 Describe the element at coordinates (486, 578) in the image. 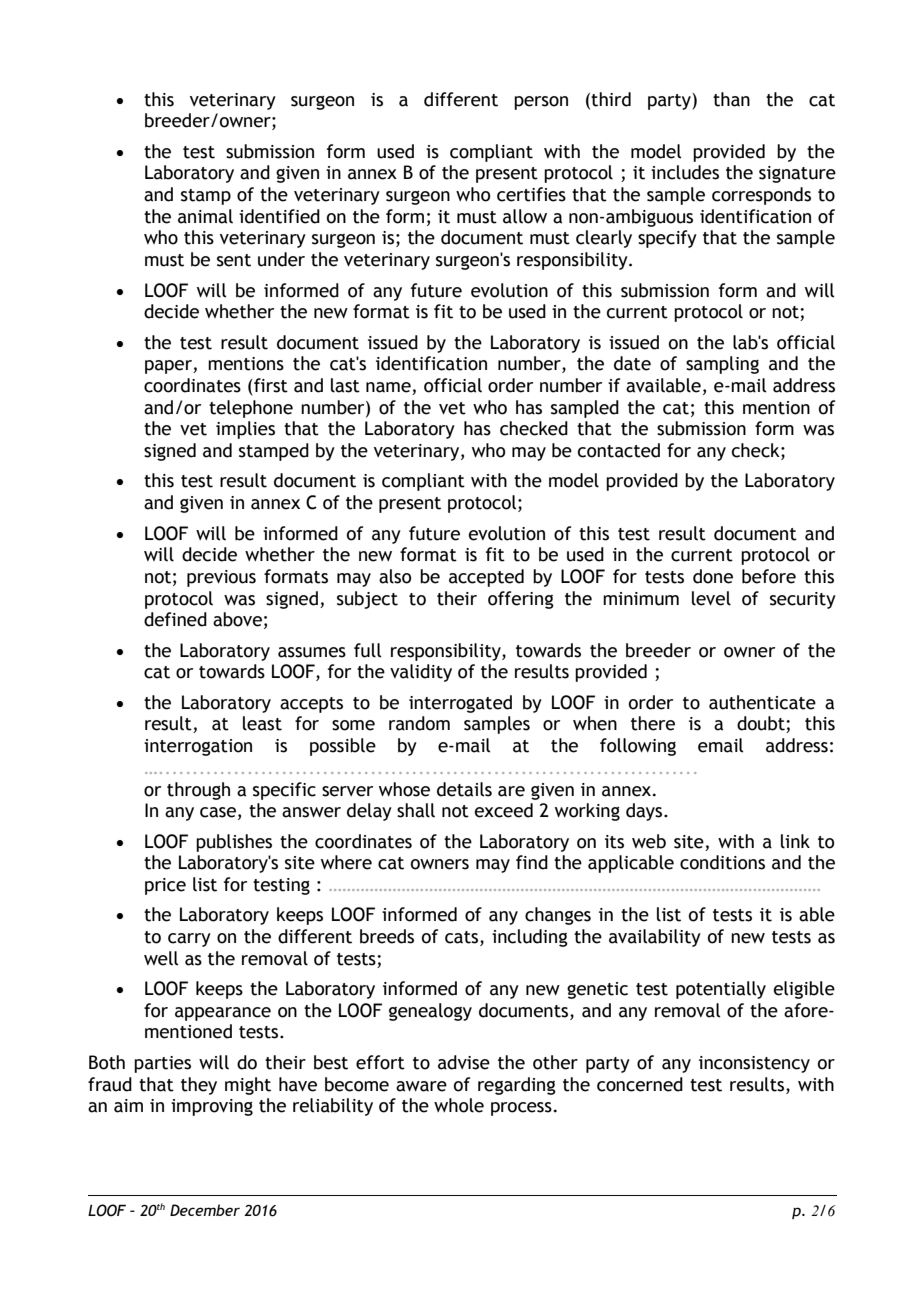

I see `accepted` at that location.
